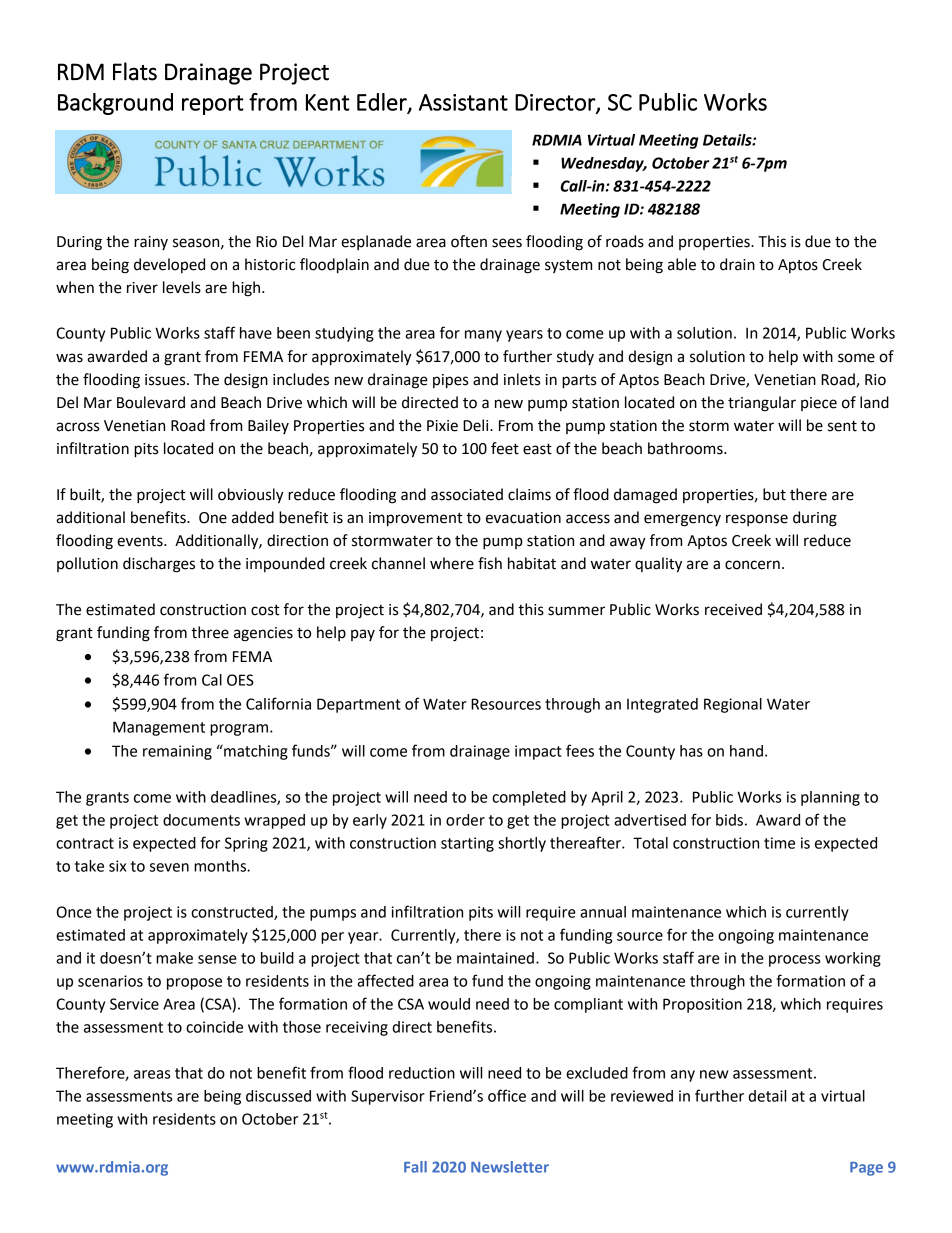  What do you see at coordinates (866, 1169) in the screenshot?
I see `Page` at bounding box center [866, 1169].
